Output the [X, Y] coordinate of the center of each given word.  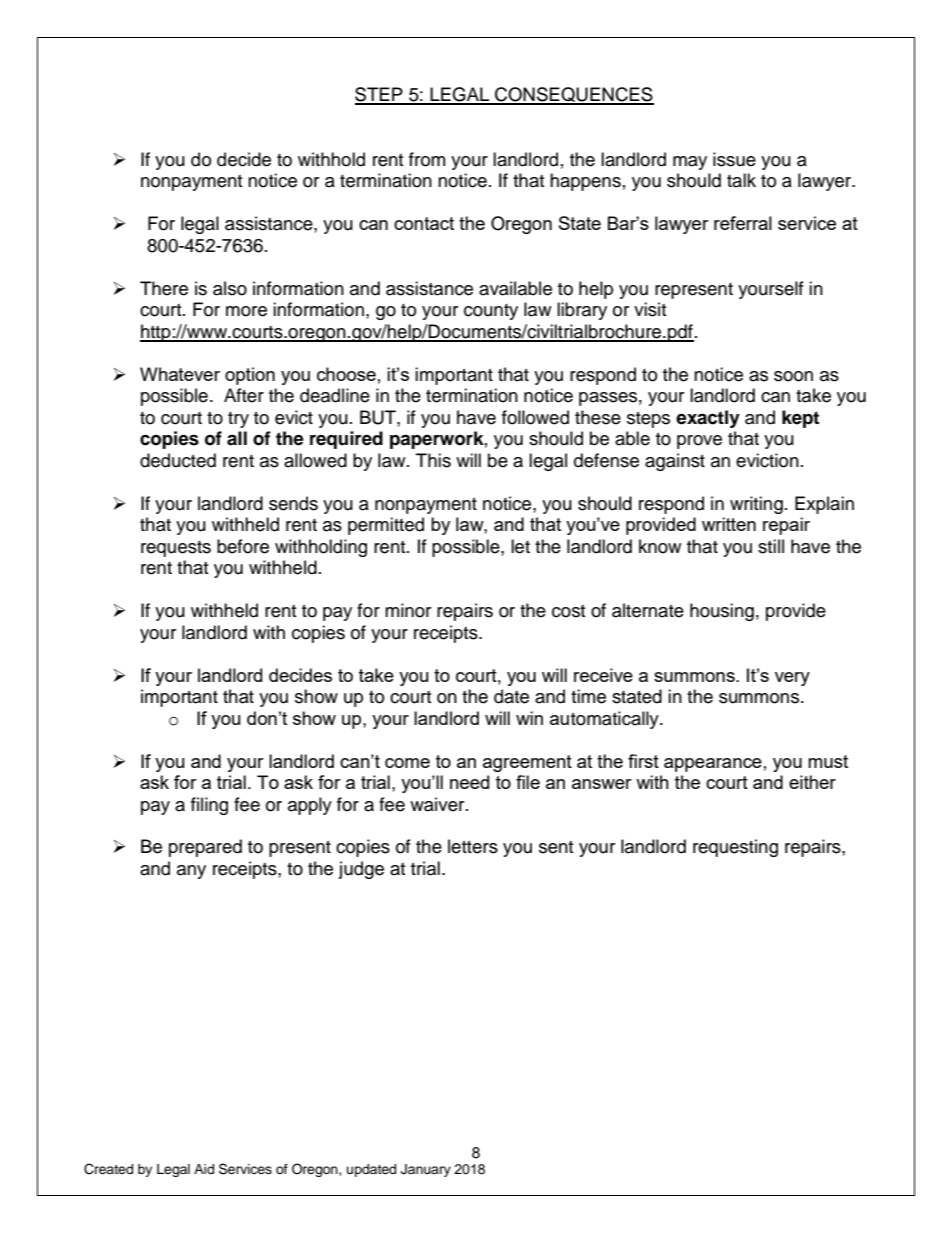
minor [408, 610]
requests [176, 549]
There [164, 288]
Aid [204, 1169]
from [427, 159]
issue [734, 159]
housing [722, 612]
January [426, 1170]
